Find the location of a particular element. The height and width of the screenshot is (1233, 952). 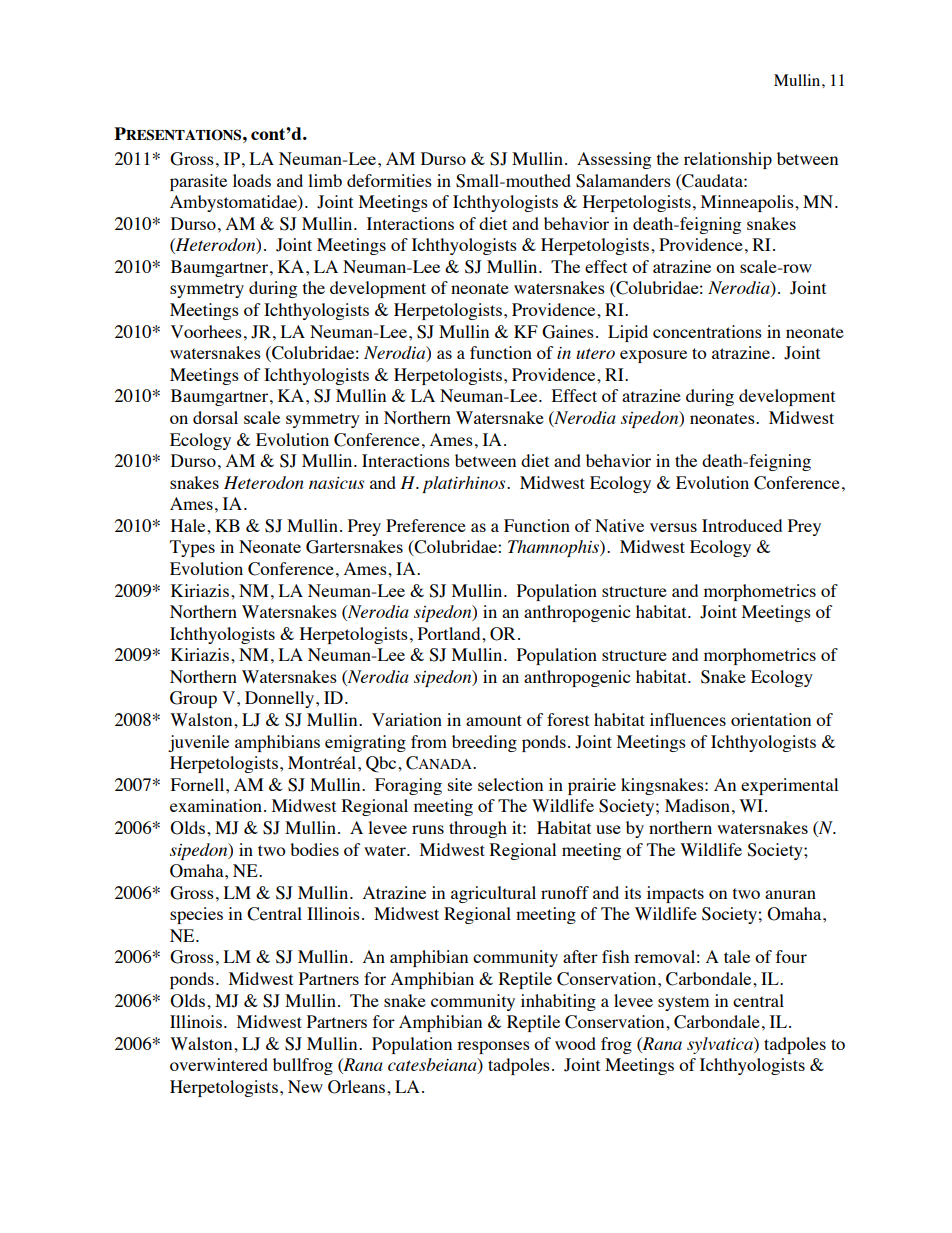

selection is located at coordinates (510, 784).
